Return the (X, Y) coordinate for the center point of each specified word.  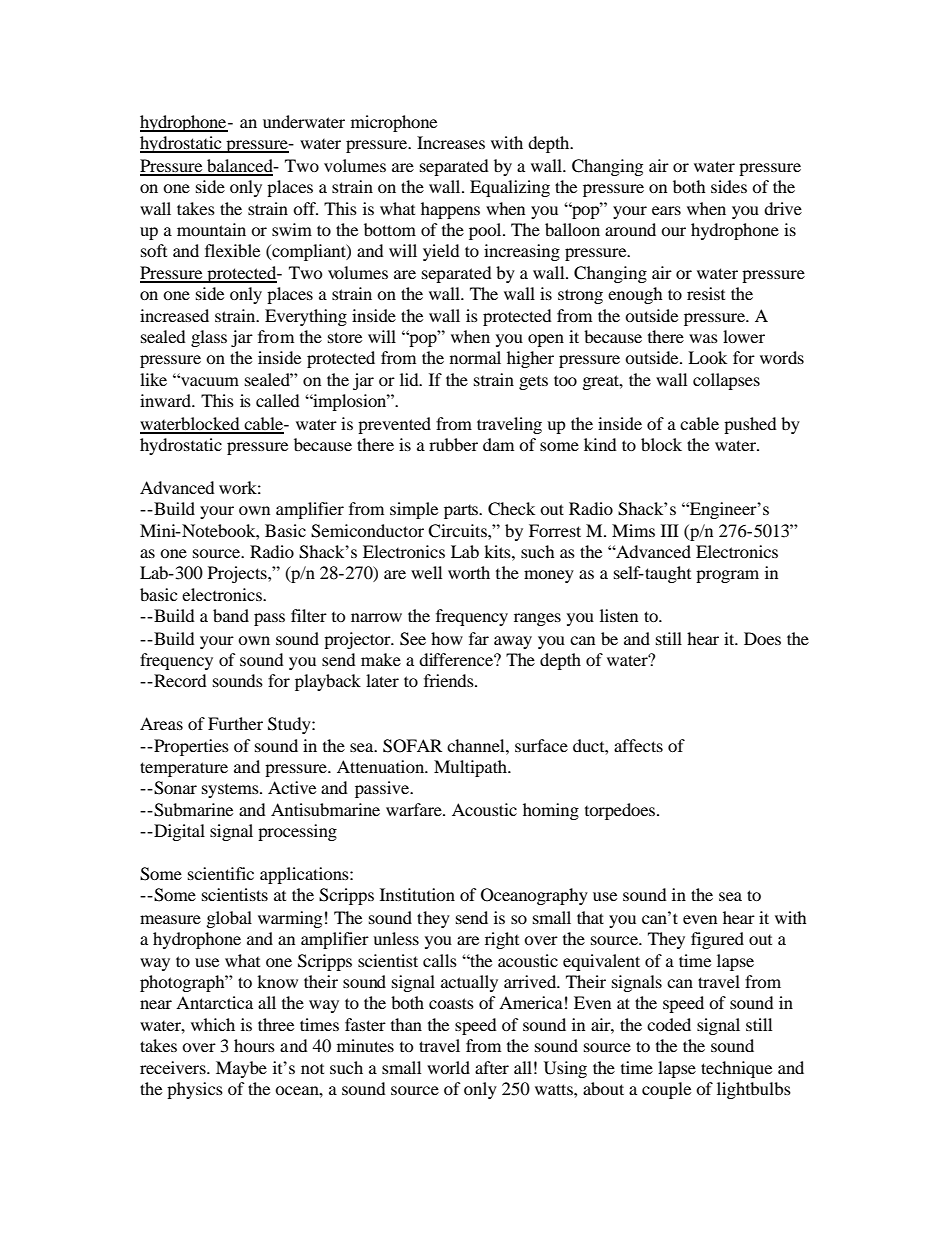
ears (666, 210)
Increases (451, 142)
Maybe (241, 1069)
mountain (211, 229)
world (448, 1067)
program (727, 576)
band (231, 615)
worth (469, 572)
